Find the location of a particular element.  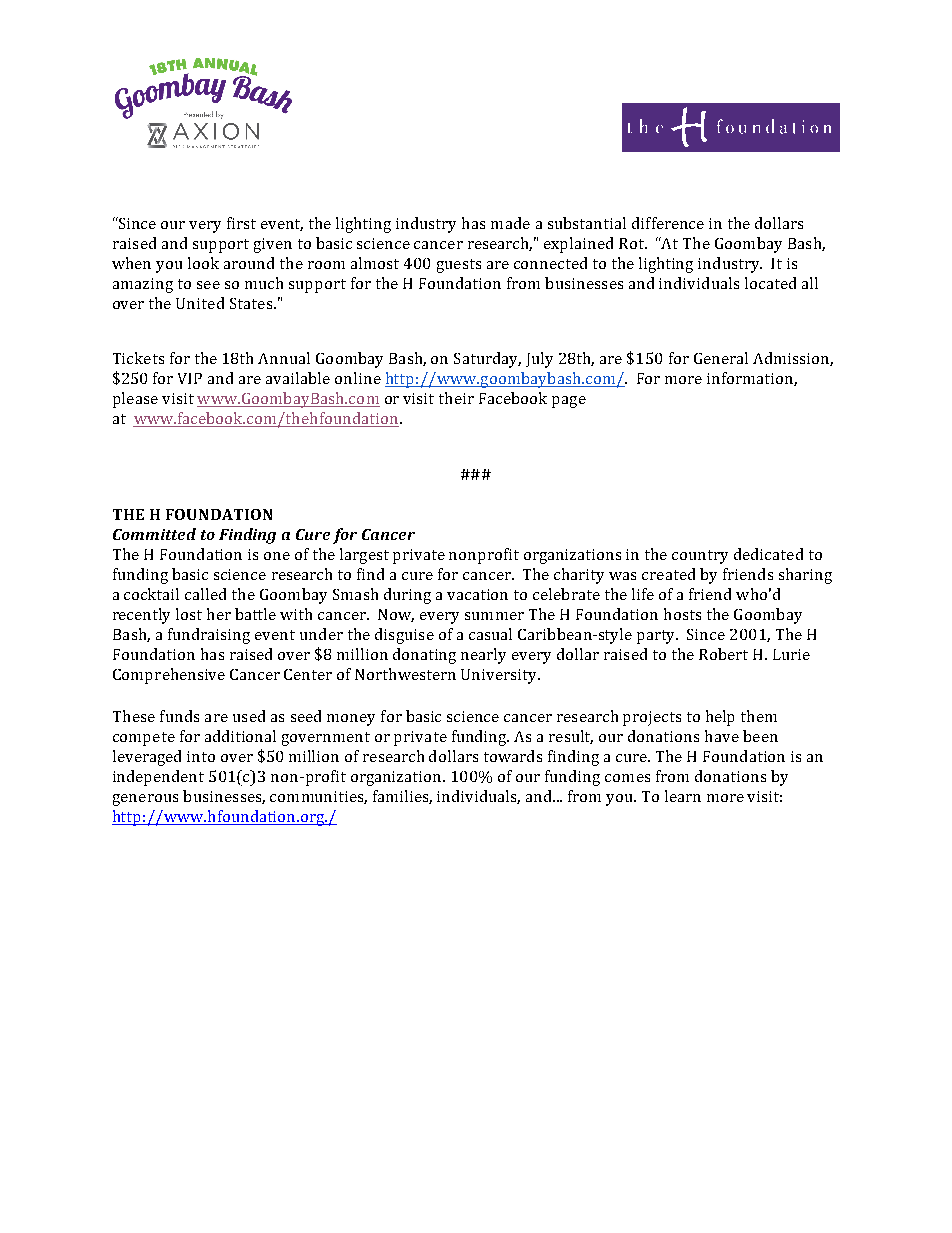

General is located at coordinates (721, 358).
